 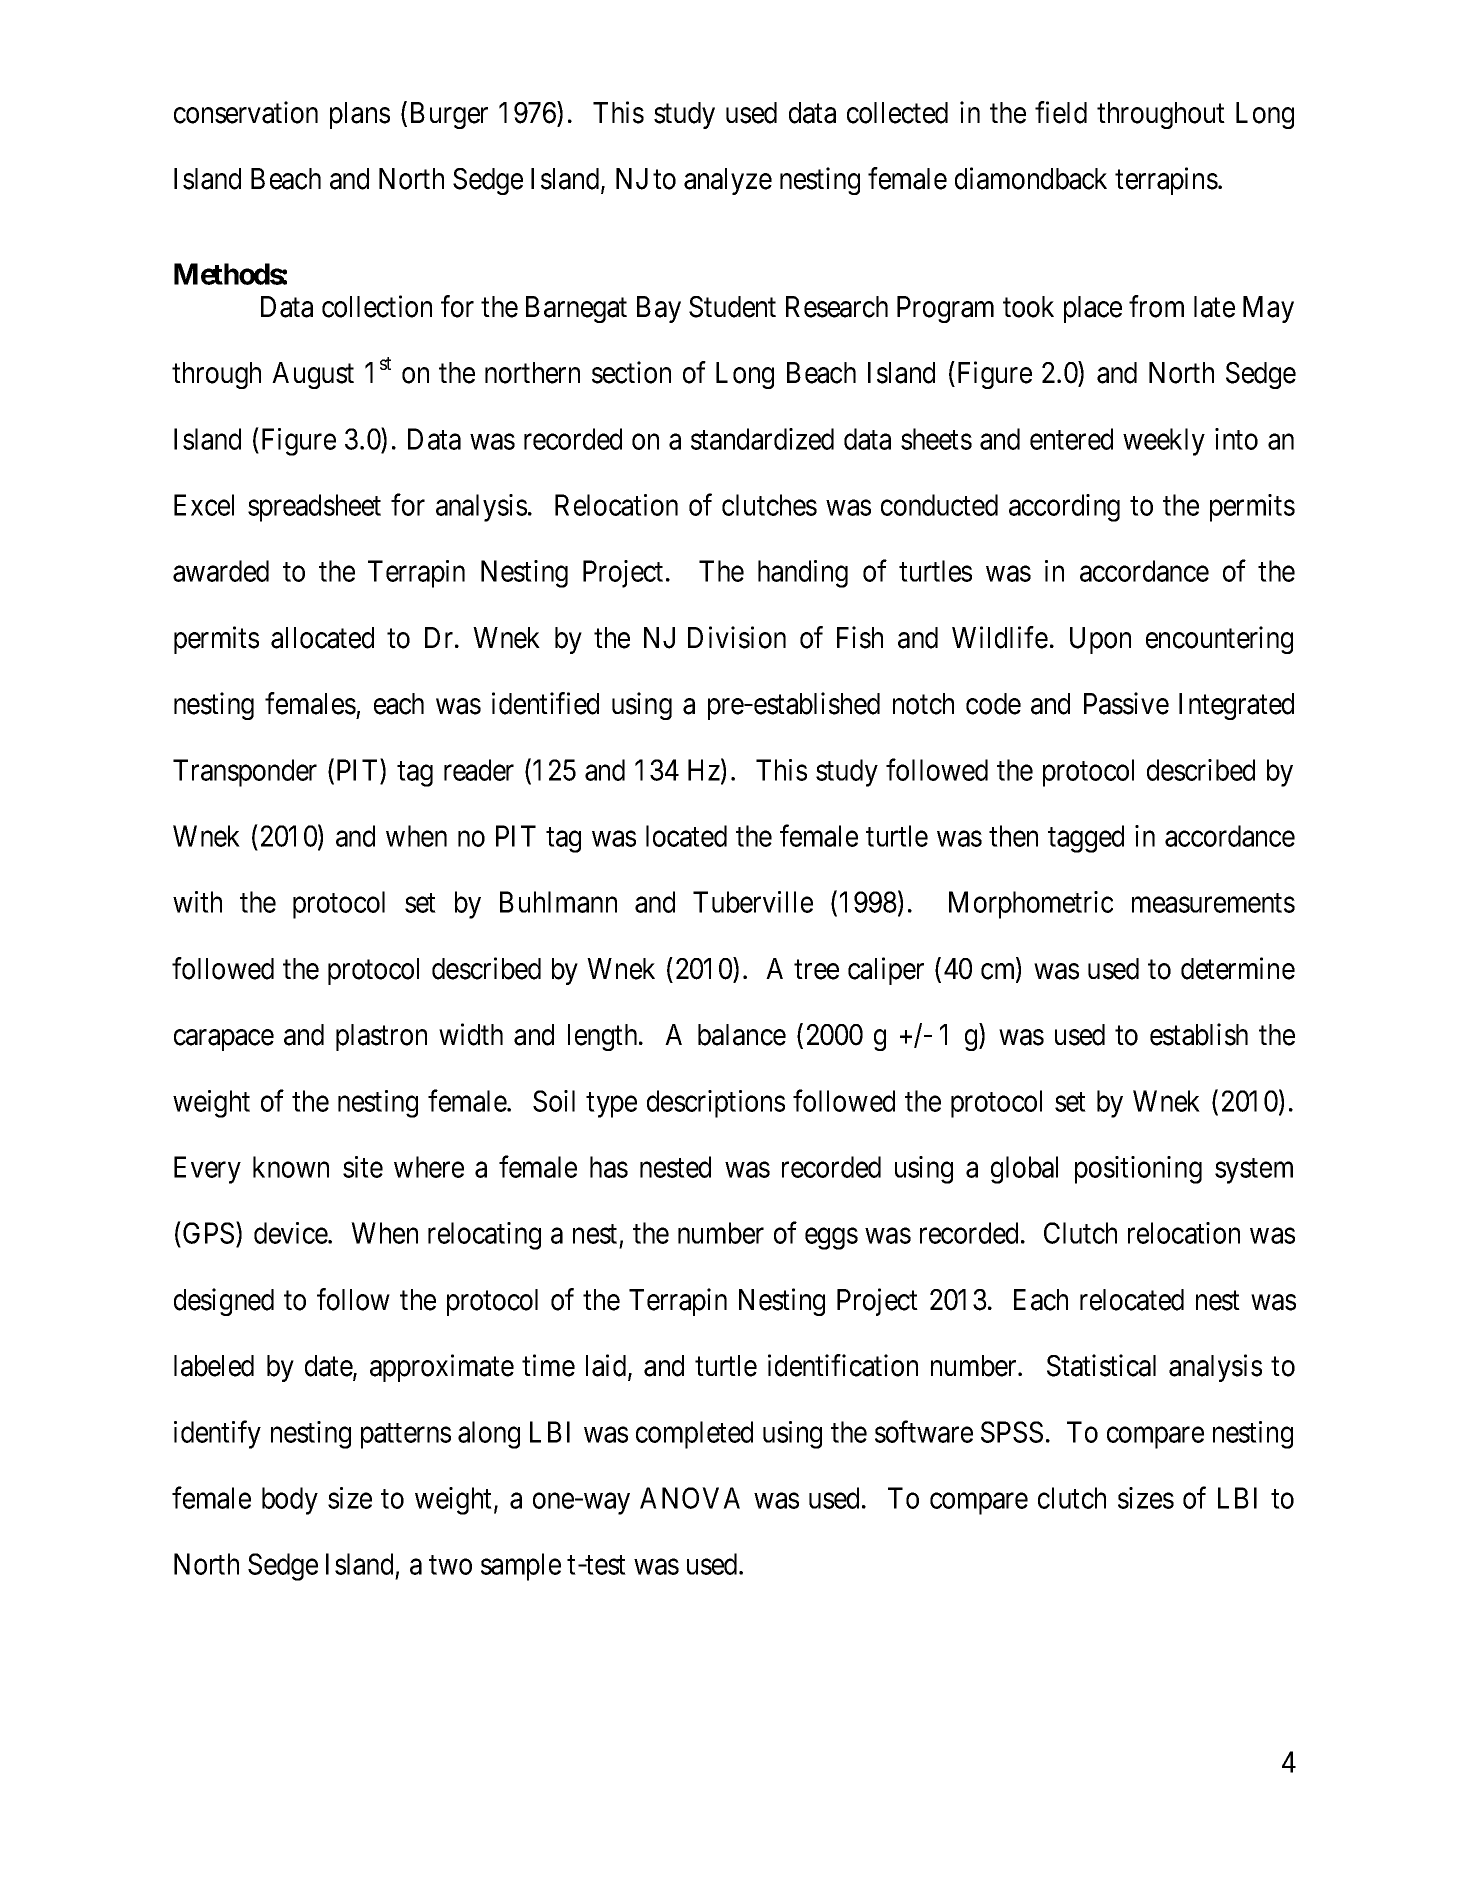 I want to click on field, so click(x=1061, y=112).
